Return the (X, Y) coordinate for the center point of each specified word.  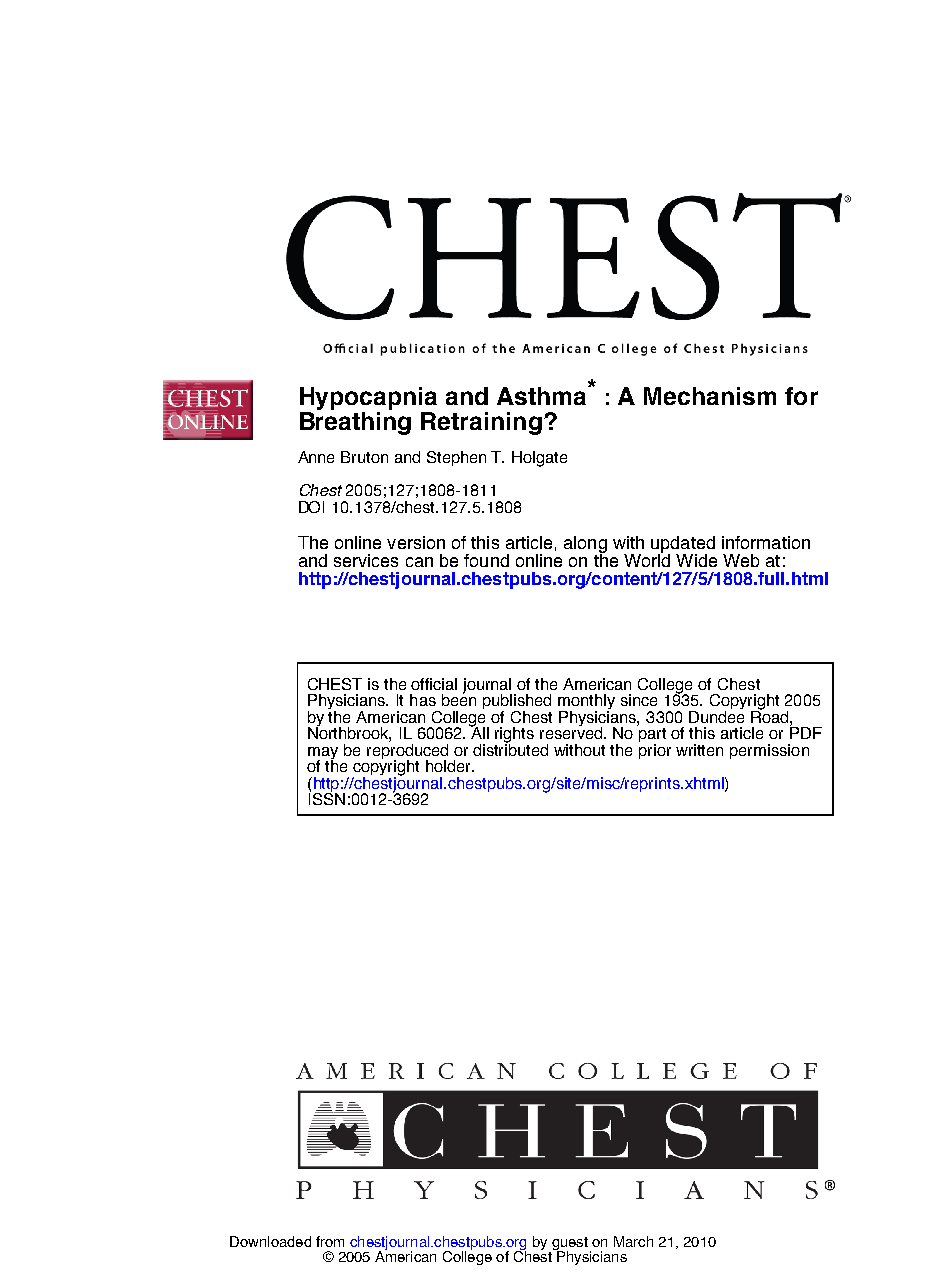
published (517, 703)
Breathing (355, 423)
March (633, 1241)
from (330, 1241)
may (323, 754)
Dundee (716, 715)
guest (569, 1245)
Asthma (543, 395)
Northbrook (349, 733)
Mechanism (710, 396)
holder (449, 766)
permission (769, 751)
